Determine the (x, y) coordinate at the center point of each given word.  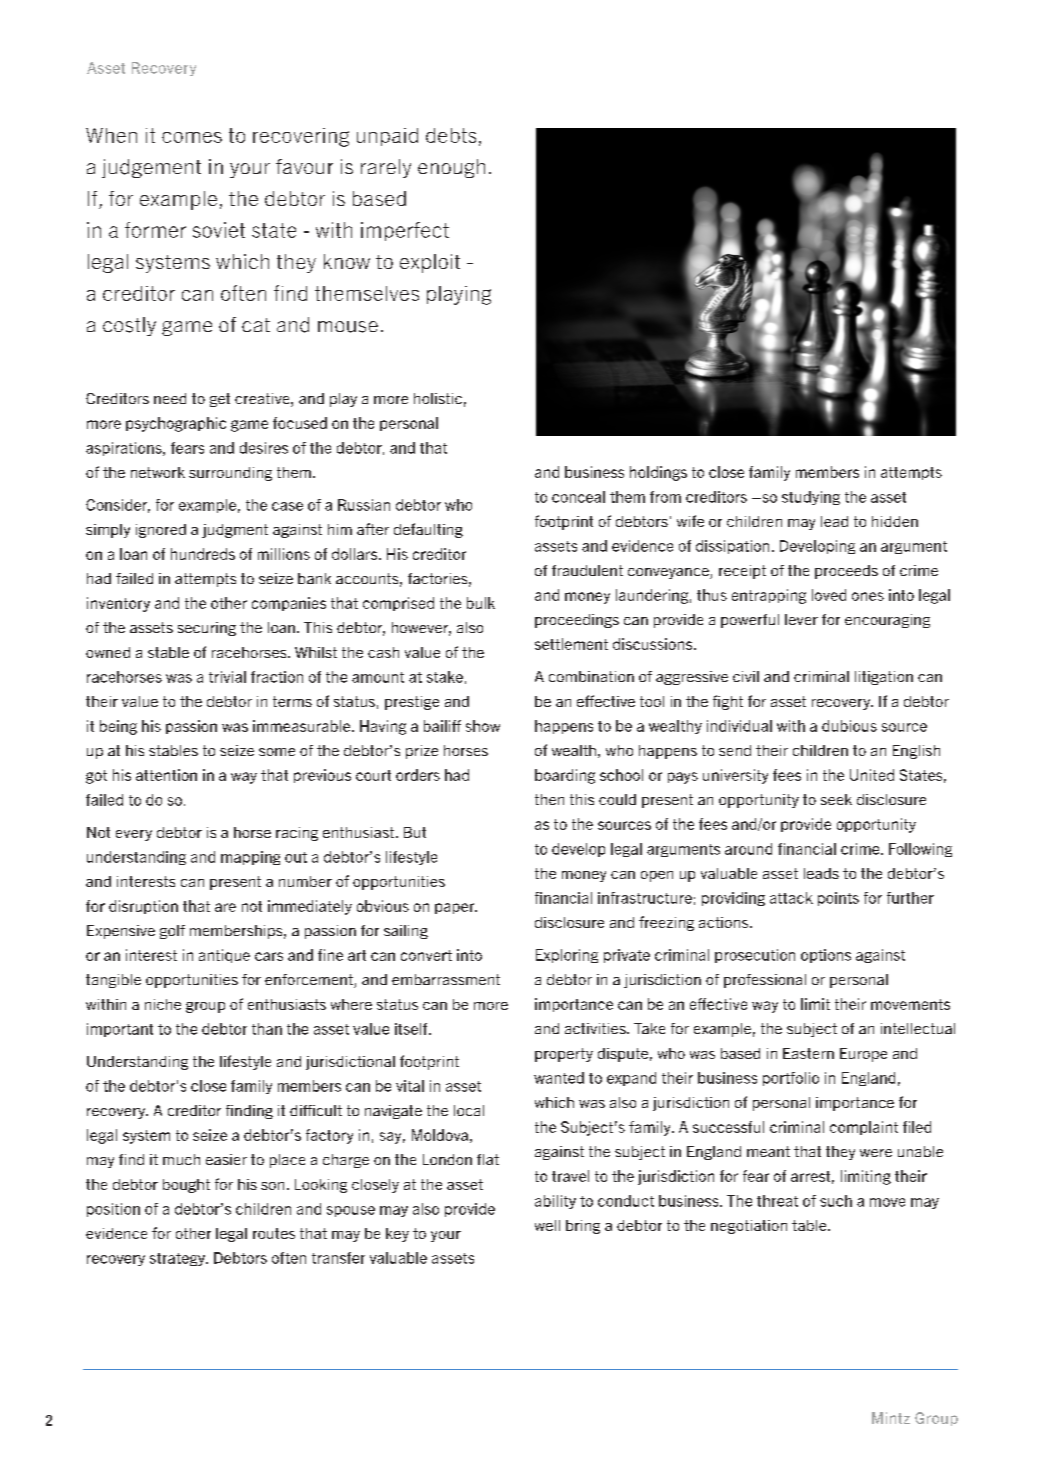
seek (836, 799)
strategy (178, 1259)
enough (451, 168)
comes (192, 137)
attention (166, 775)
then (549, 799)
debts (451, 135)
